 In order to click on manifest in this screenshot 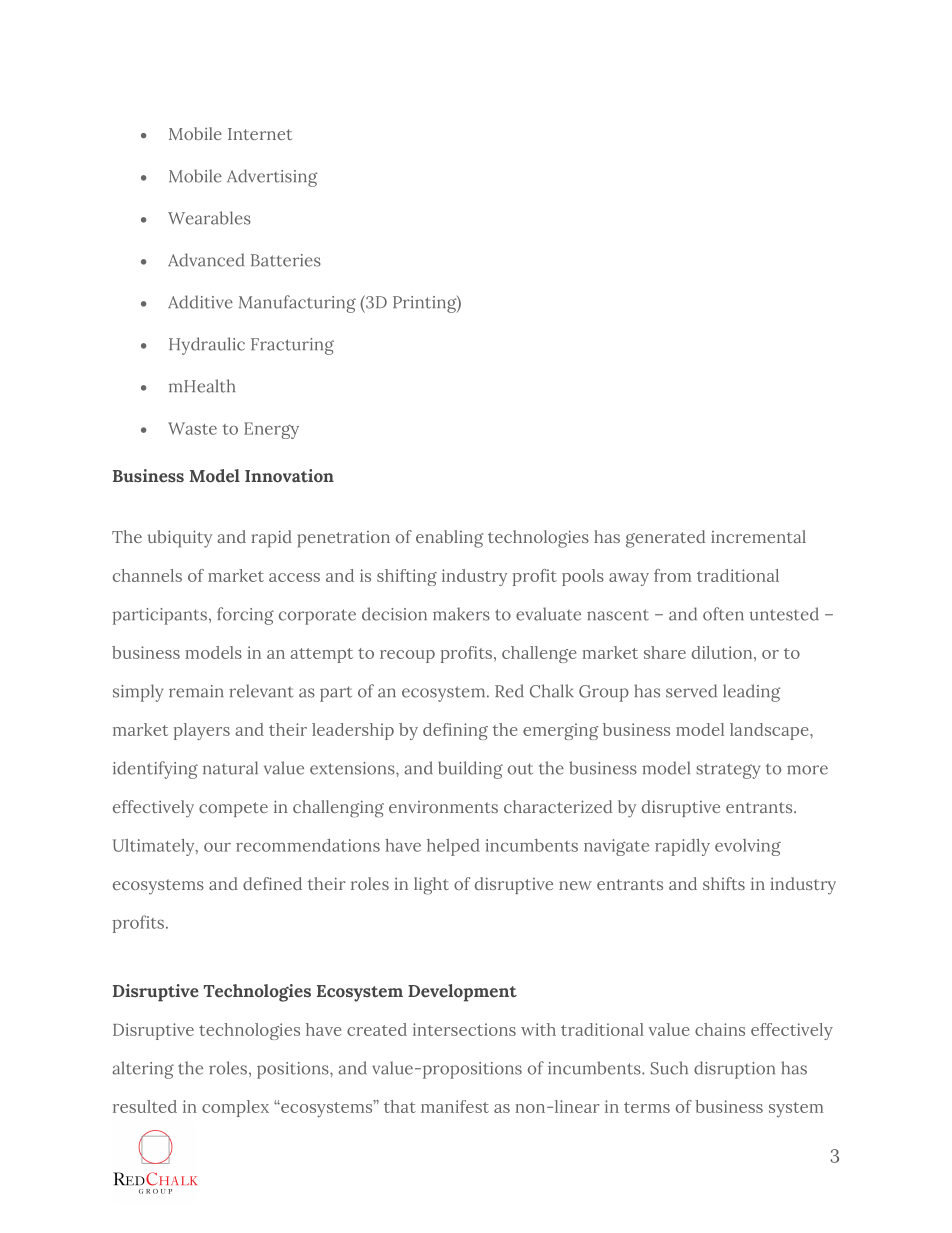, I will do `click(455, 1106)`.
